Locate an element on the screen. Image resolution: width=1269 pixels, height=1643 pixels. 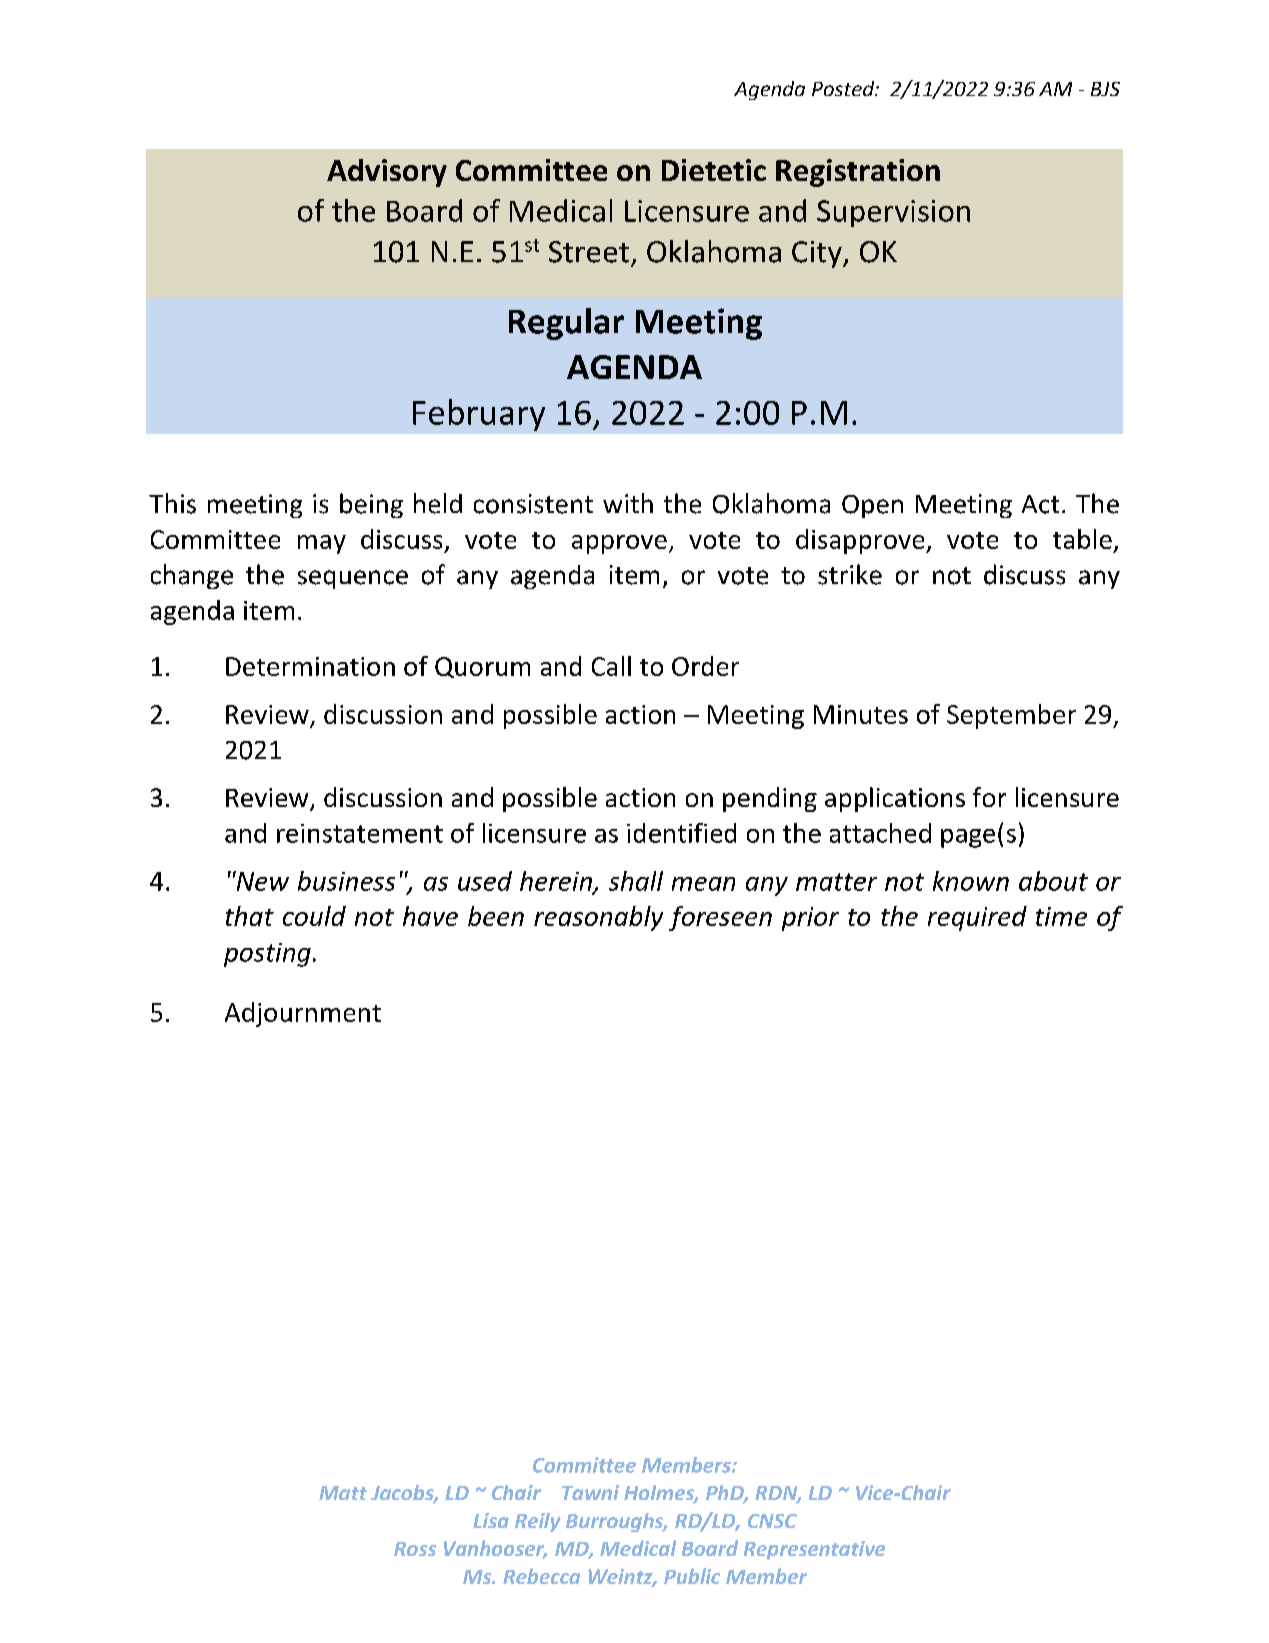
Ross is located at coordinates (415, 1549).
